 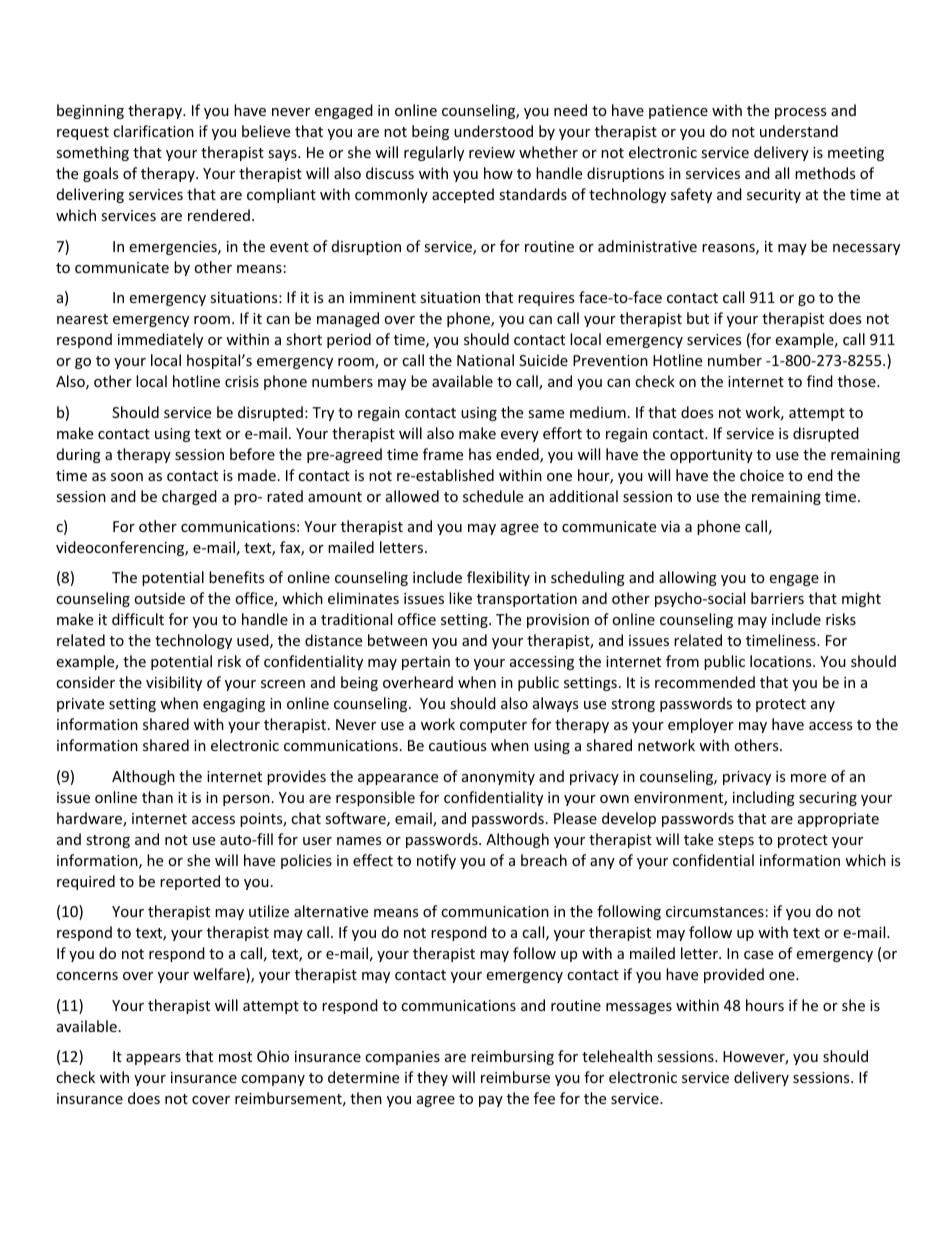 I want to click on notify, so click(x=436, y=861).
